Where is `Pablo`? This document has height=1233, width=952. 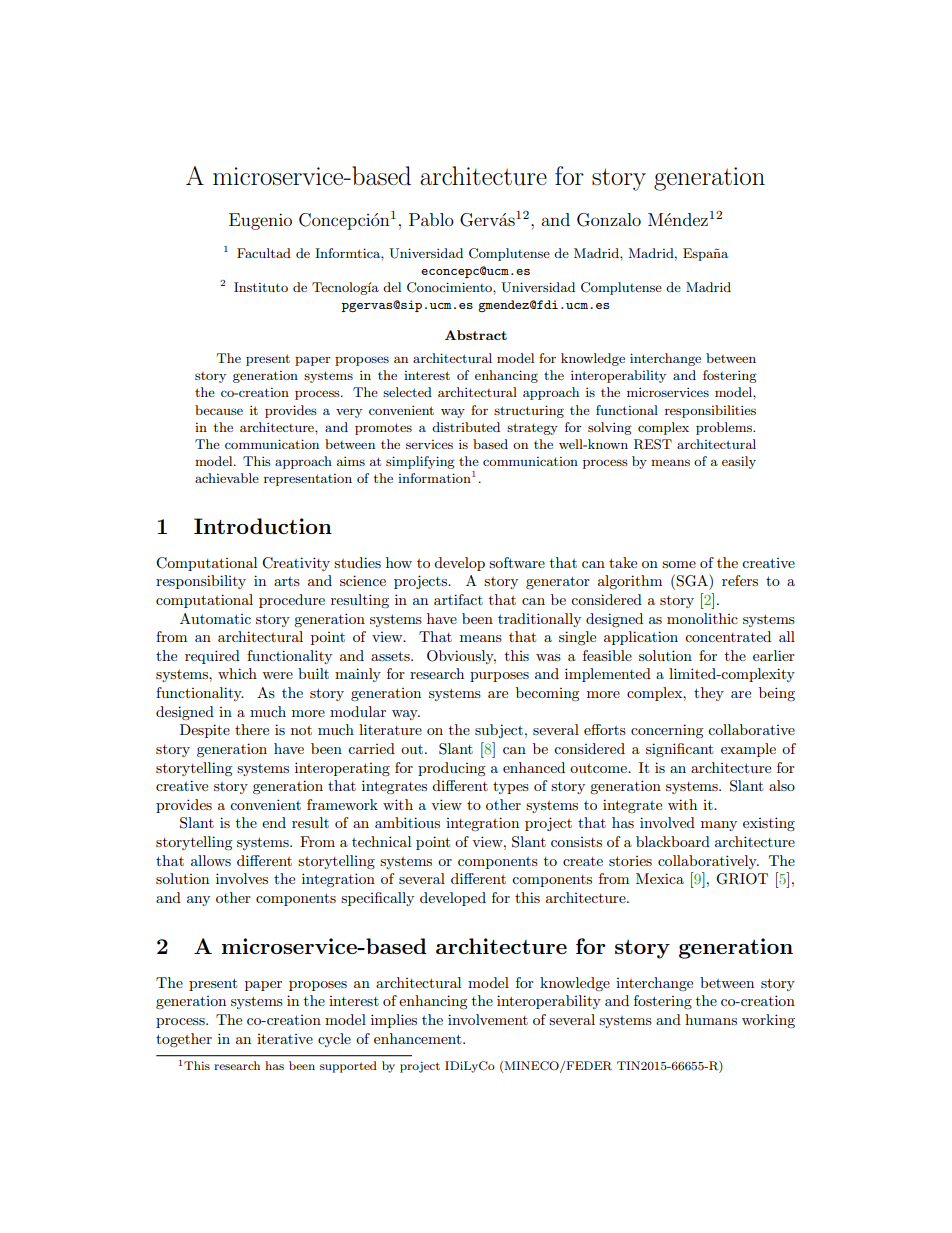 Pablo is located at coordinates (431, 219).
